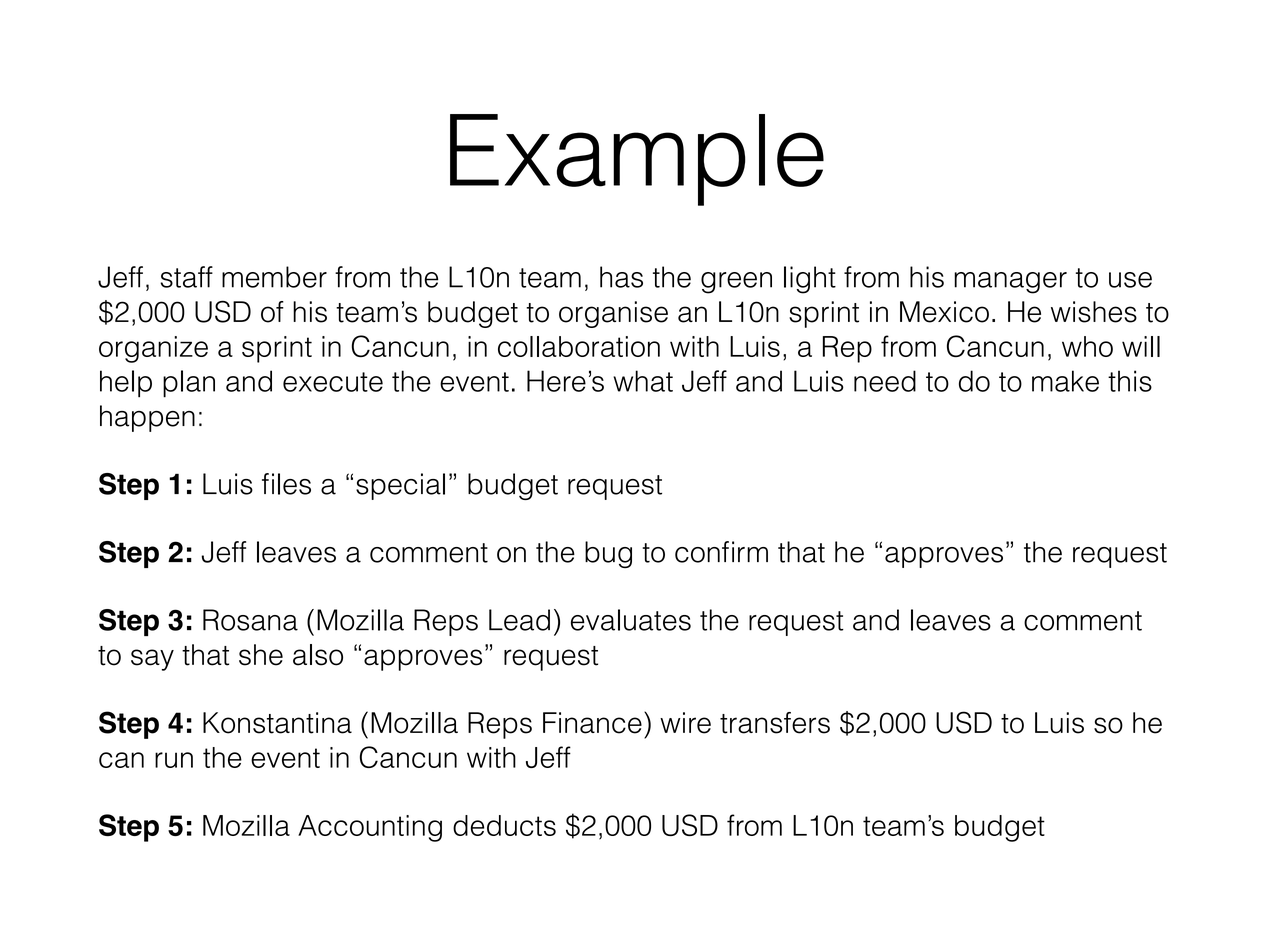 This image has width=1270, height=952. What do you see at coordinates (286, 484) in the image?
I see `files` at bounding box center [286, 484].
